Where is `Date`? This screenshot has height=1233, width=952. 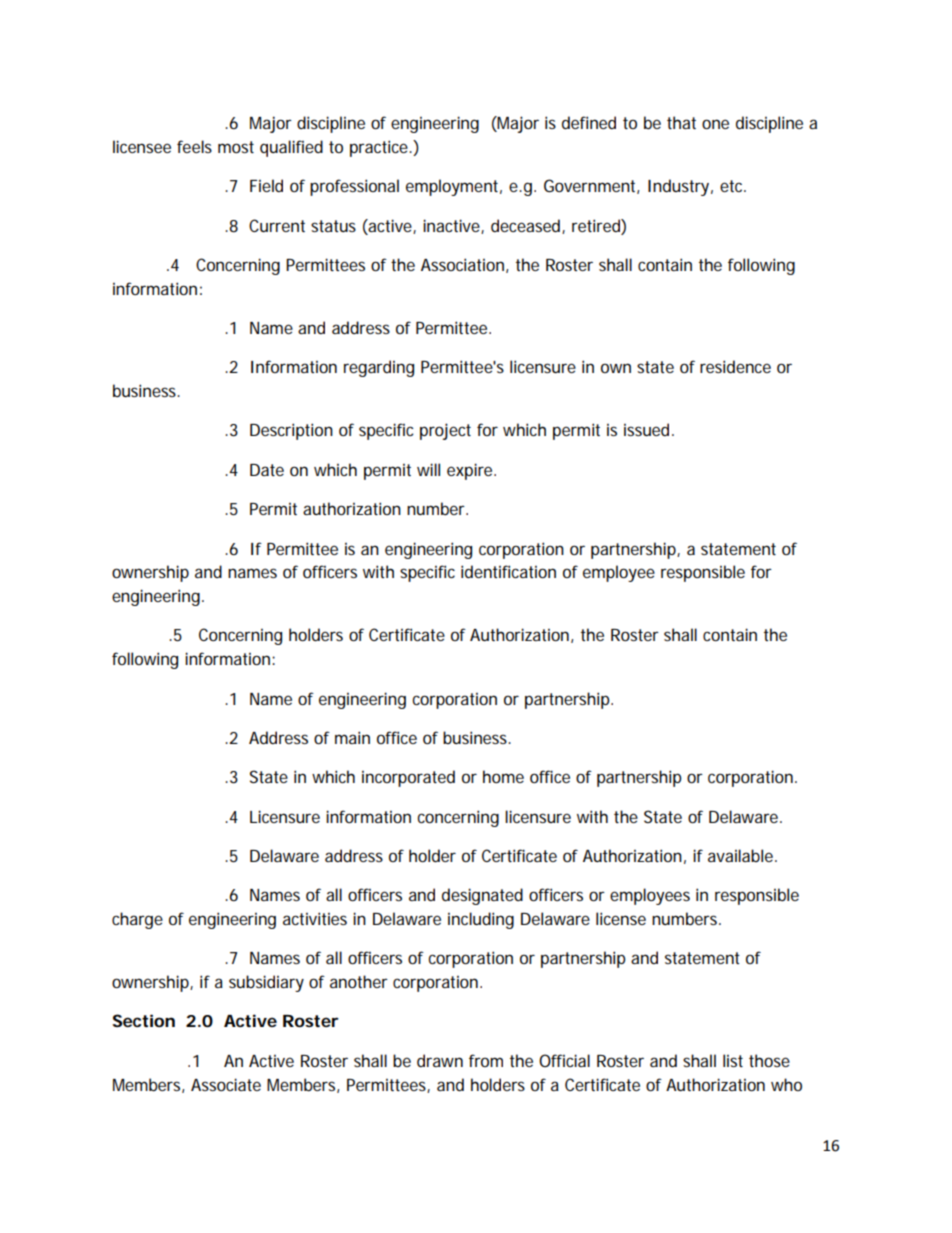
Date is located at coordinates (267, 470).
